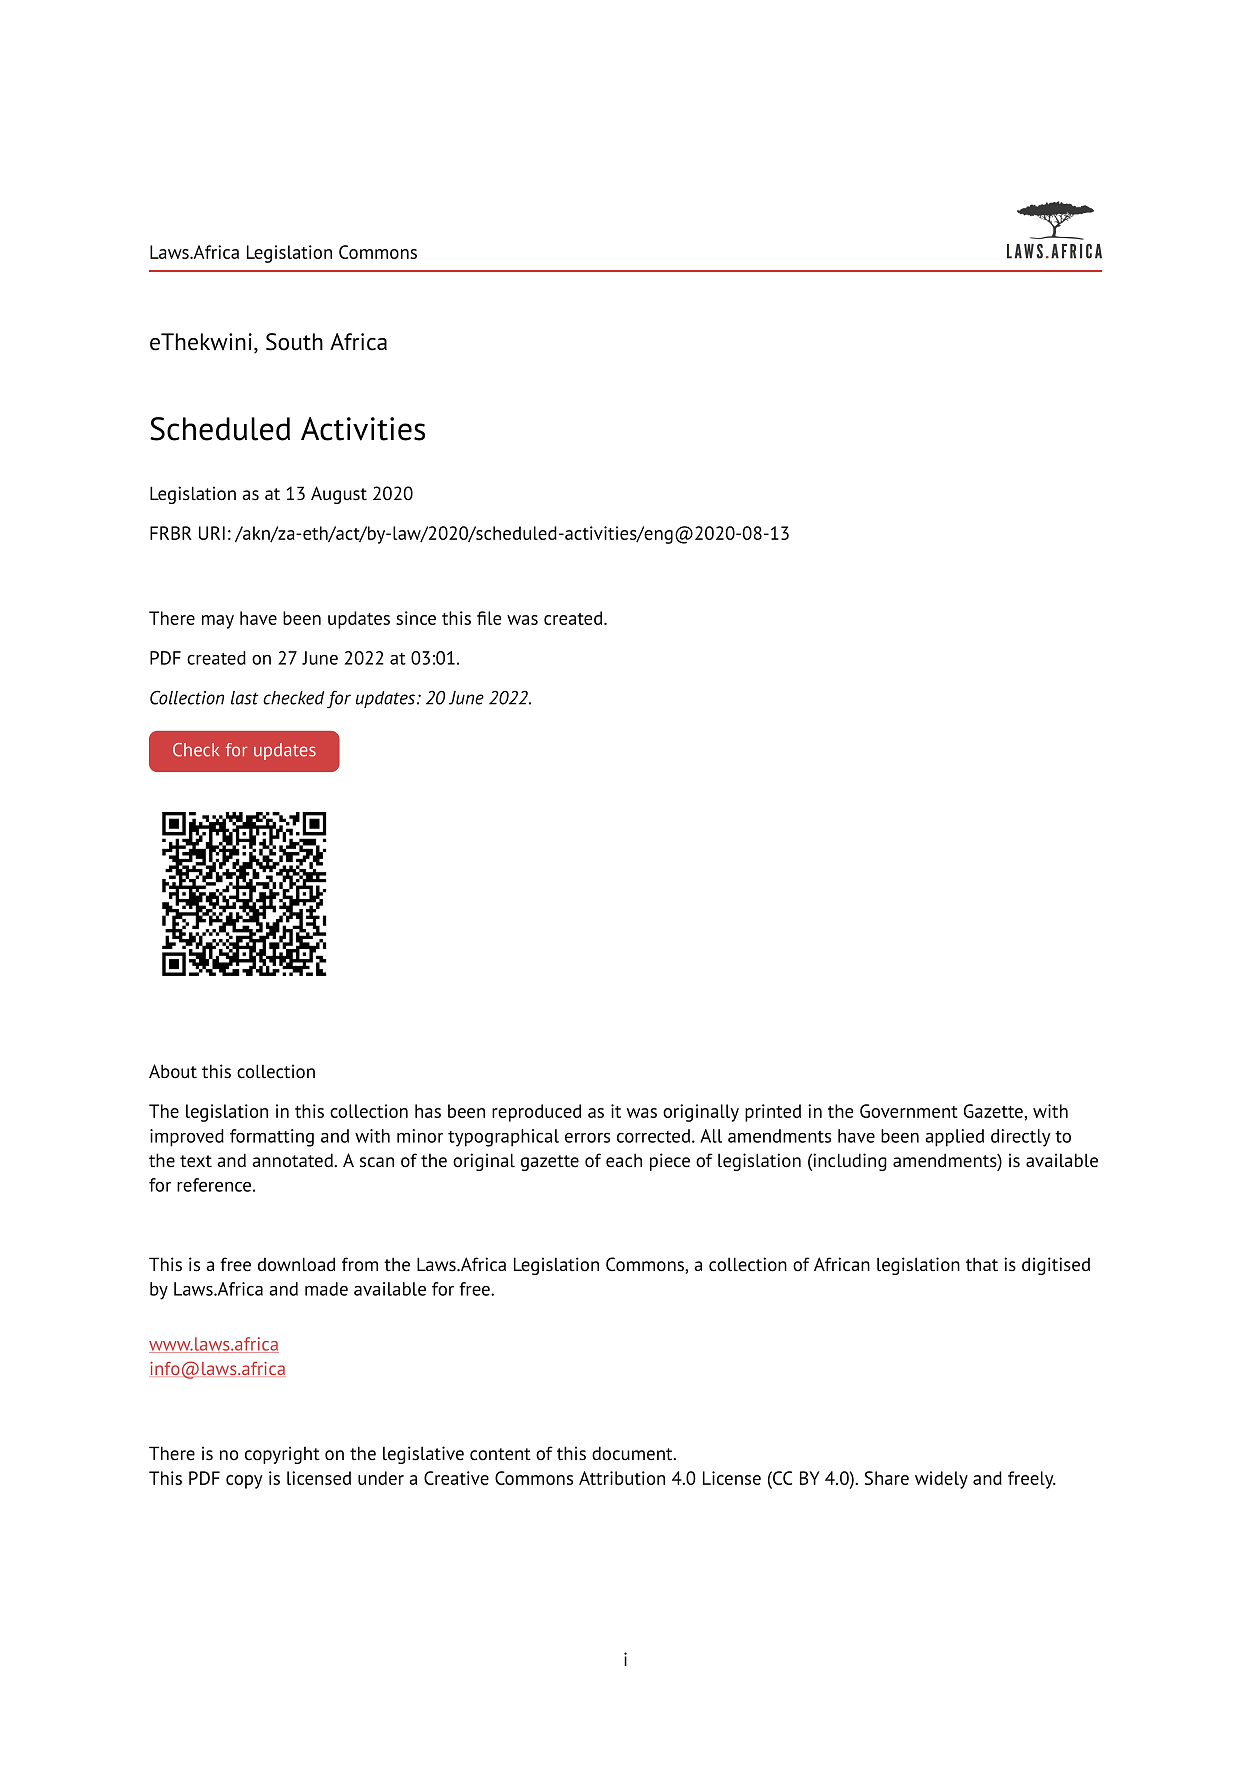 This page has width=1251, height=1769. What do you see at coordinates (416, 618) in the page?
I see `since` at bounding box center [416, 618].
